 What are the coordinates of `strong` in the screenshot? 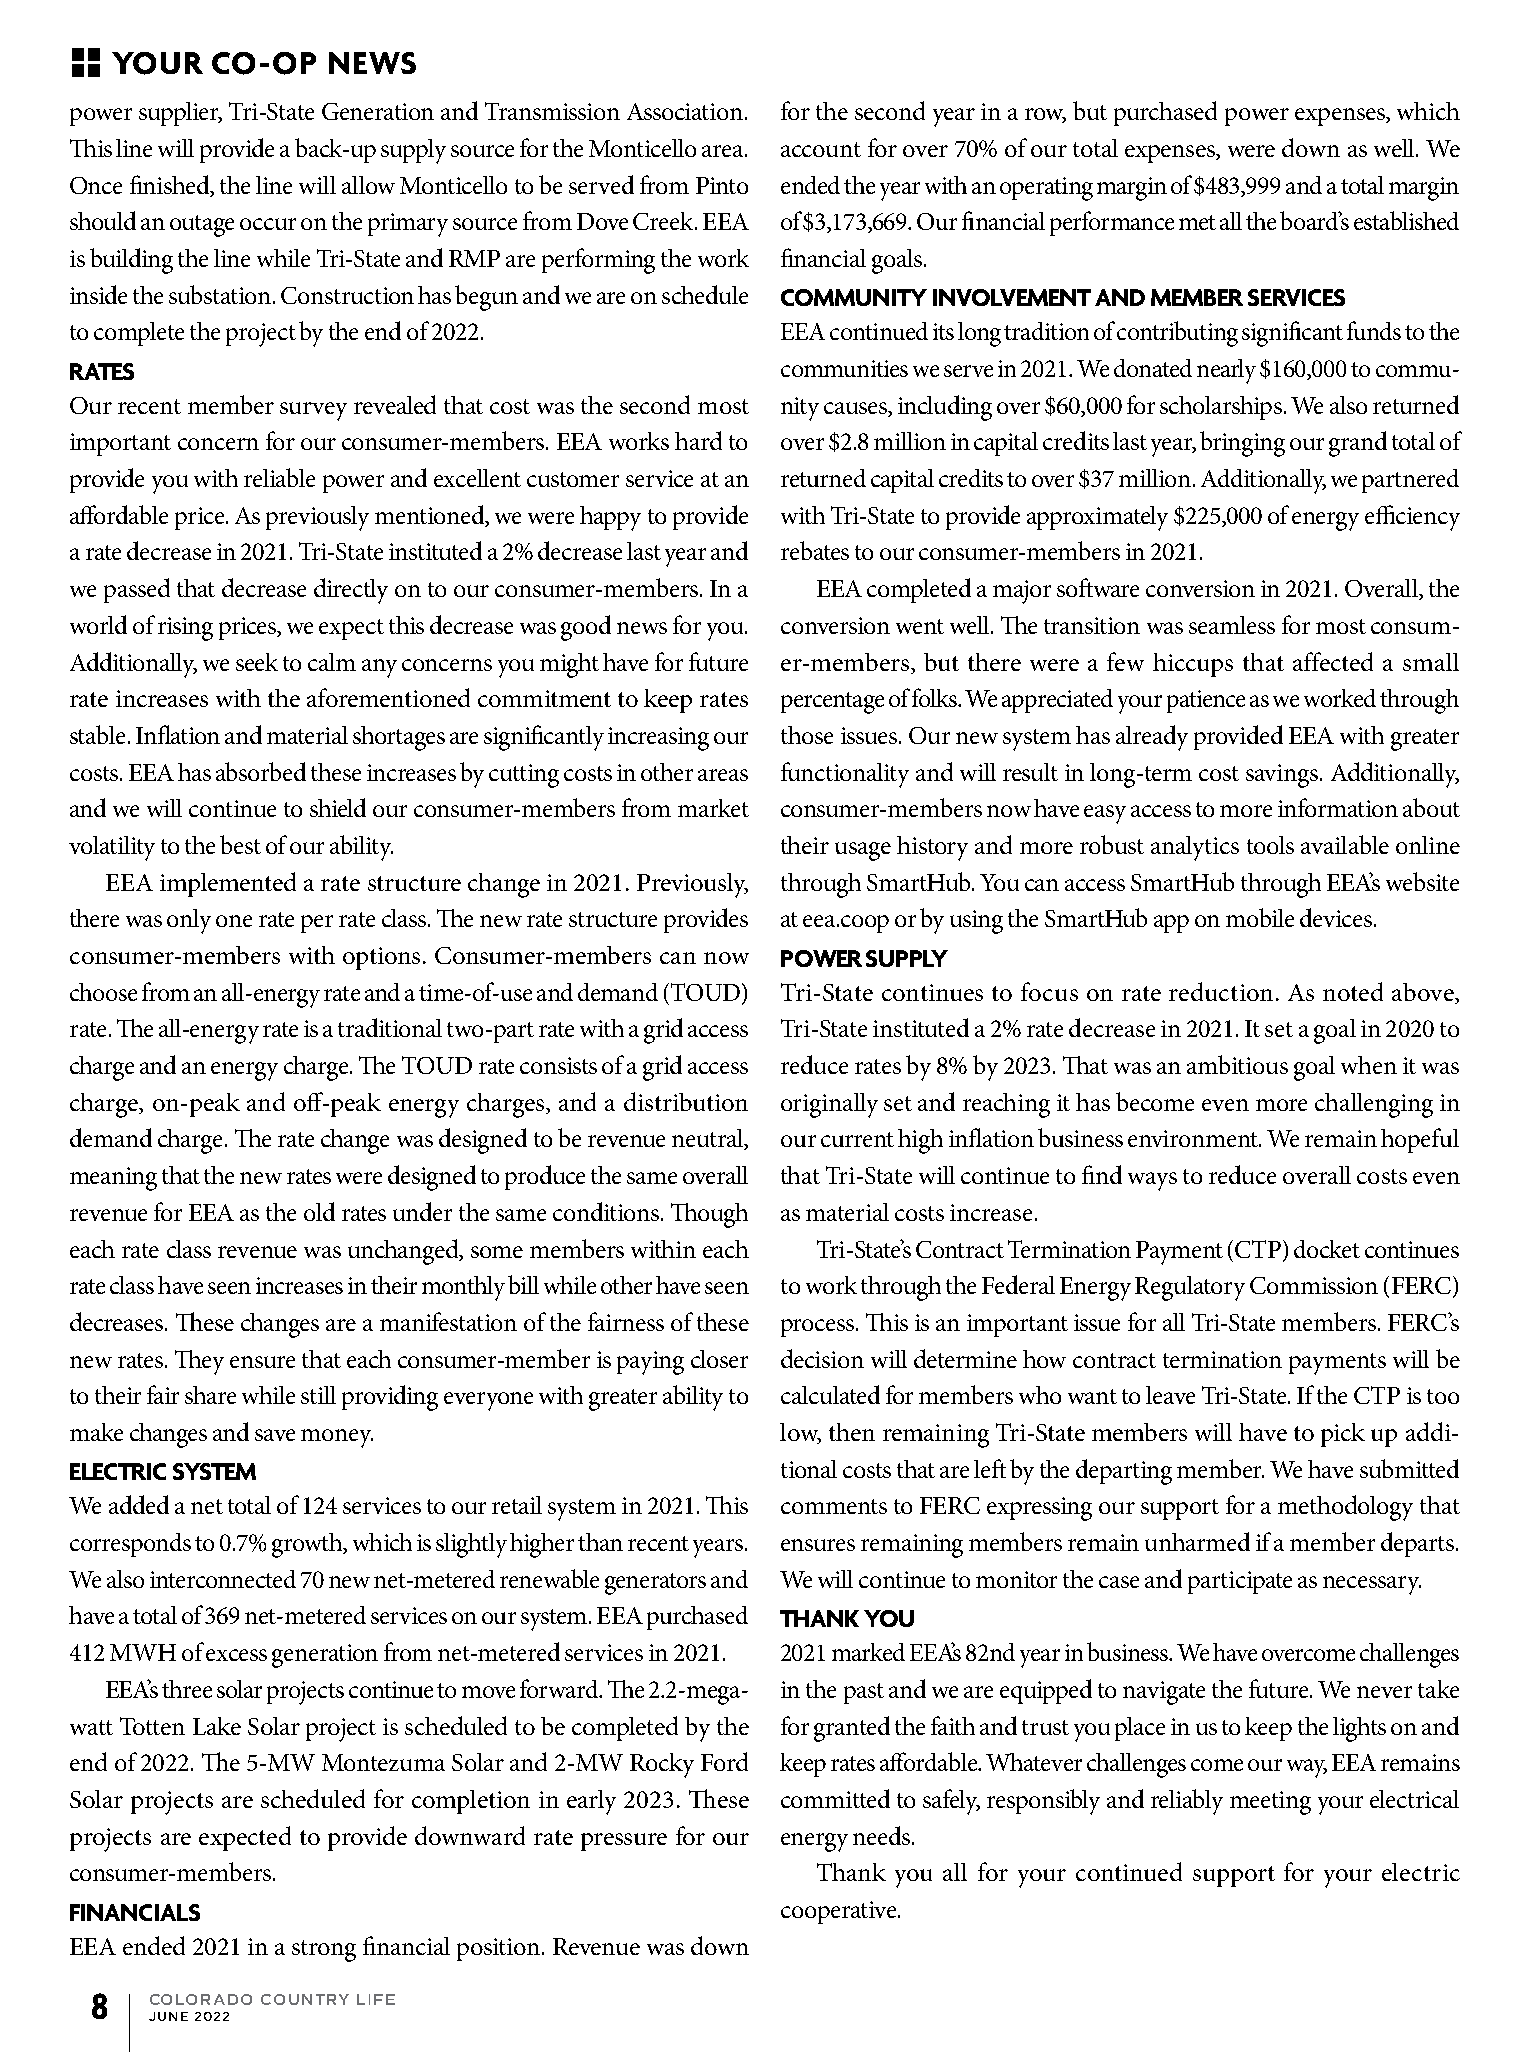 It's located at (324, 1951).
